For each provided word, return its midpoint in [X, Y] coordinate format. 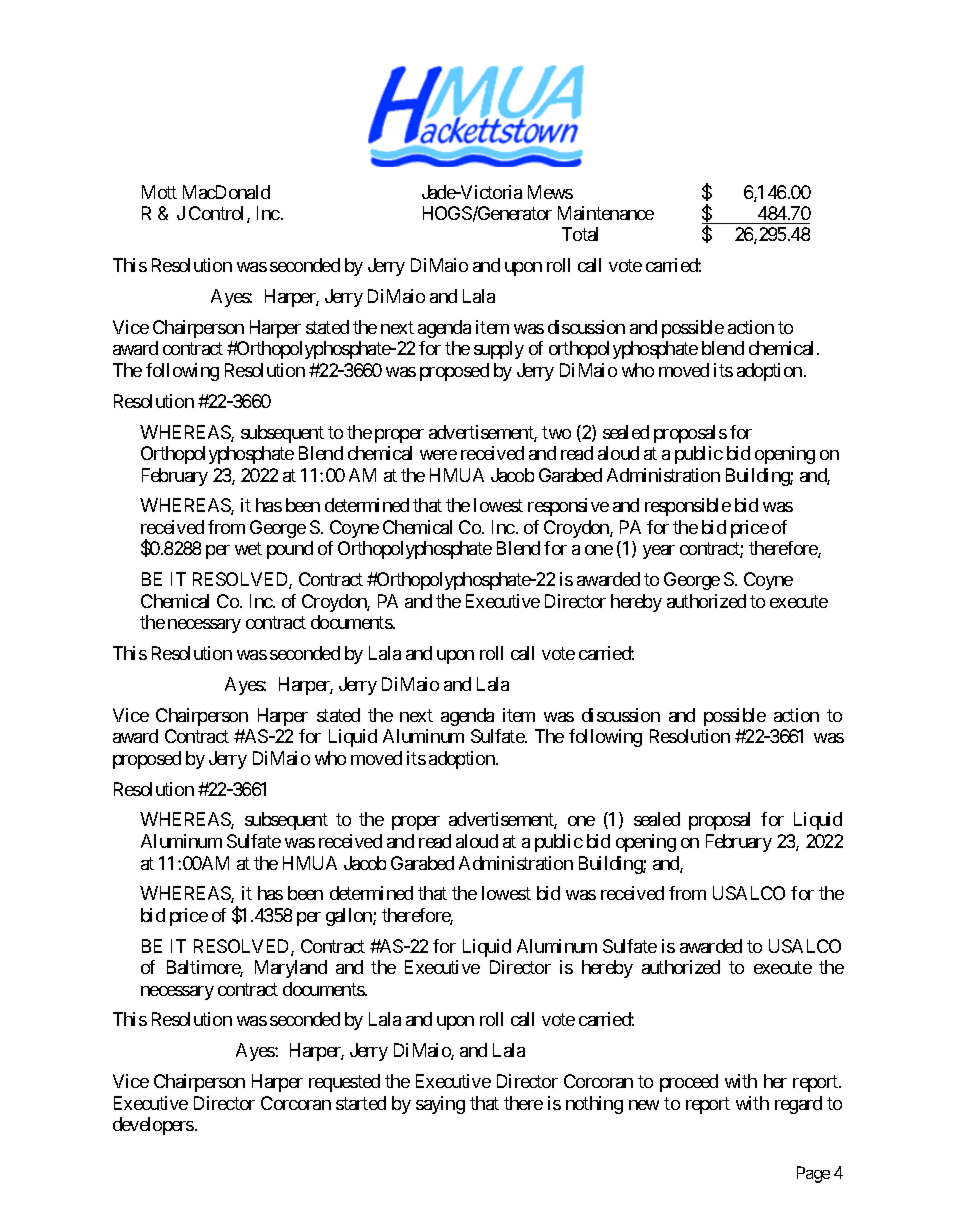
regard [798, 1105]
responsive [568, 507]
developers [153, 1126]
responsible [688, 507]
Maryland [291, 969]
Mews [550, 192]
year [659, 552]
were [438, 455]
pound [290, 550]
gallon [350, 917]
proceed [689, 1083]
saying [440, 1105]
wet [248, 549]
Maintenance [606, 213]
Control [218, 214]
